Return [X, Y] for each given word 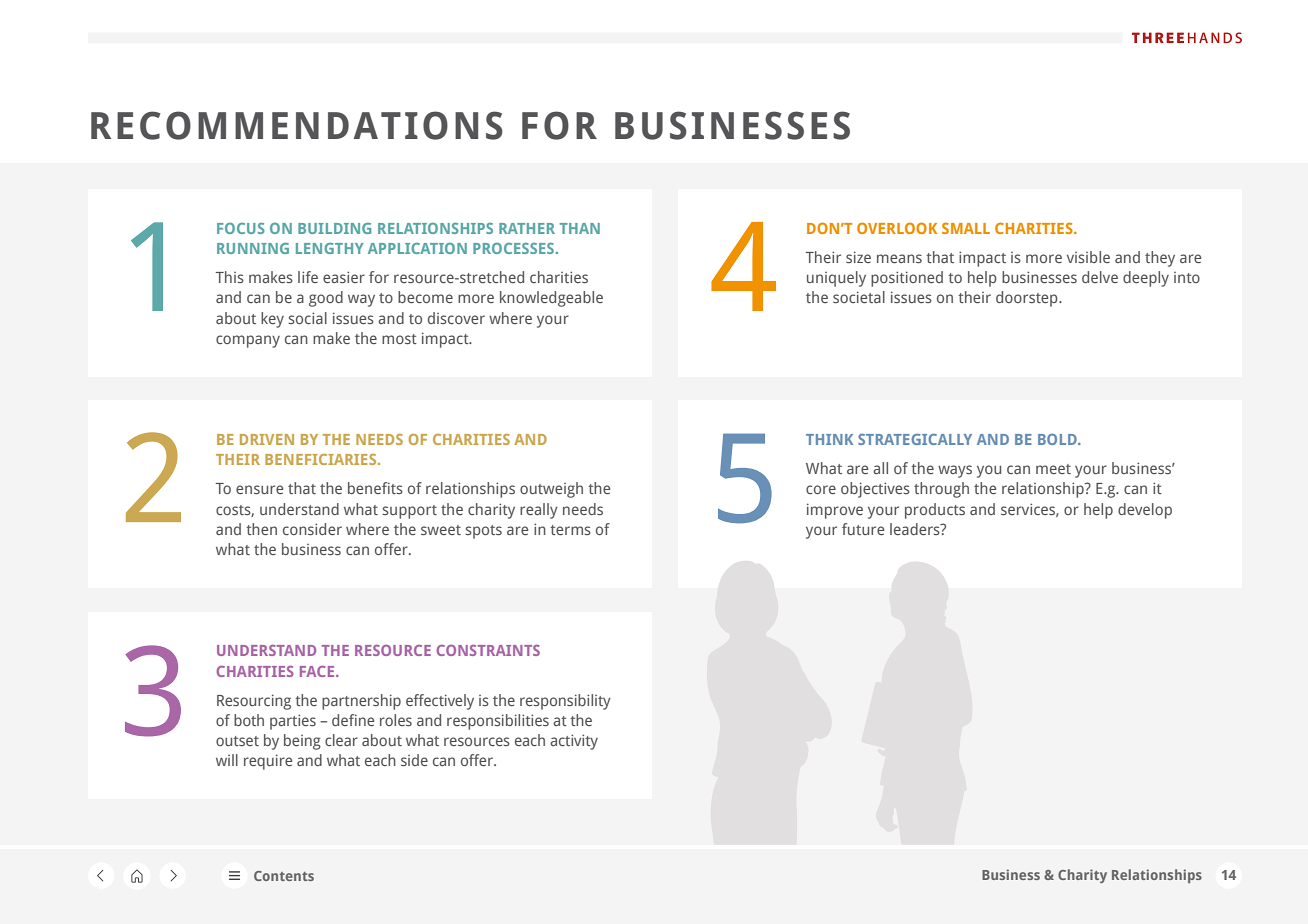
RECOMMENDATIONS [297, 125]
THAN [580, 228]
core [821, 489]
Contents [284, 876]
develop [1145, 511]
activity [574, 742]
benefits [375, 488]
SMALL [966, 228]
